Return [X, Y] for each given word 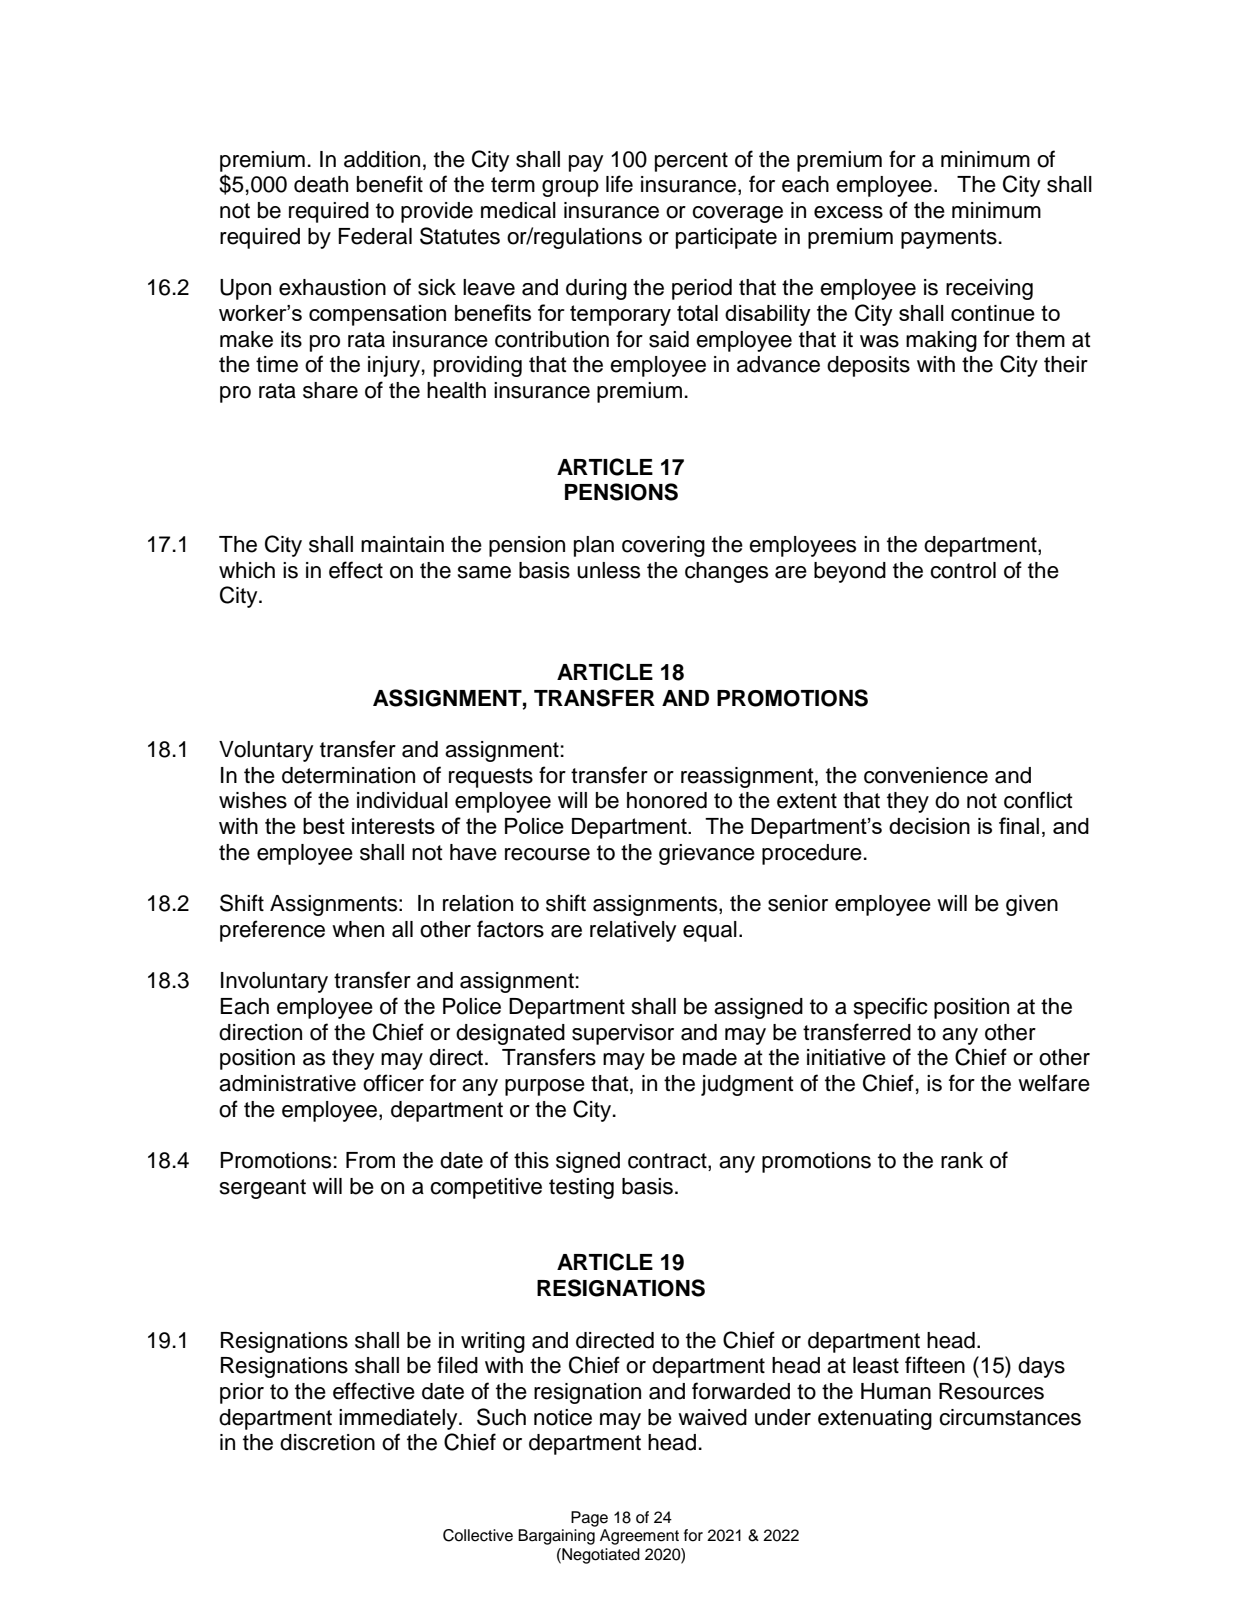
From [370, 1160]
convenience [926, 775]
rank [962, 1160]
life [619, 184]
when [358, 929]
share [330, 390]
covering [663, 546]
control [963, 570]
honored [667, 800]
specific [891, 1008]
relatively [633, 931]
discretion [327, 1442]
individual [402, 800]
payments [949, 239]
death [321, 184]
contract [668, 1162]
